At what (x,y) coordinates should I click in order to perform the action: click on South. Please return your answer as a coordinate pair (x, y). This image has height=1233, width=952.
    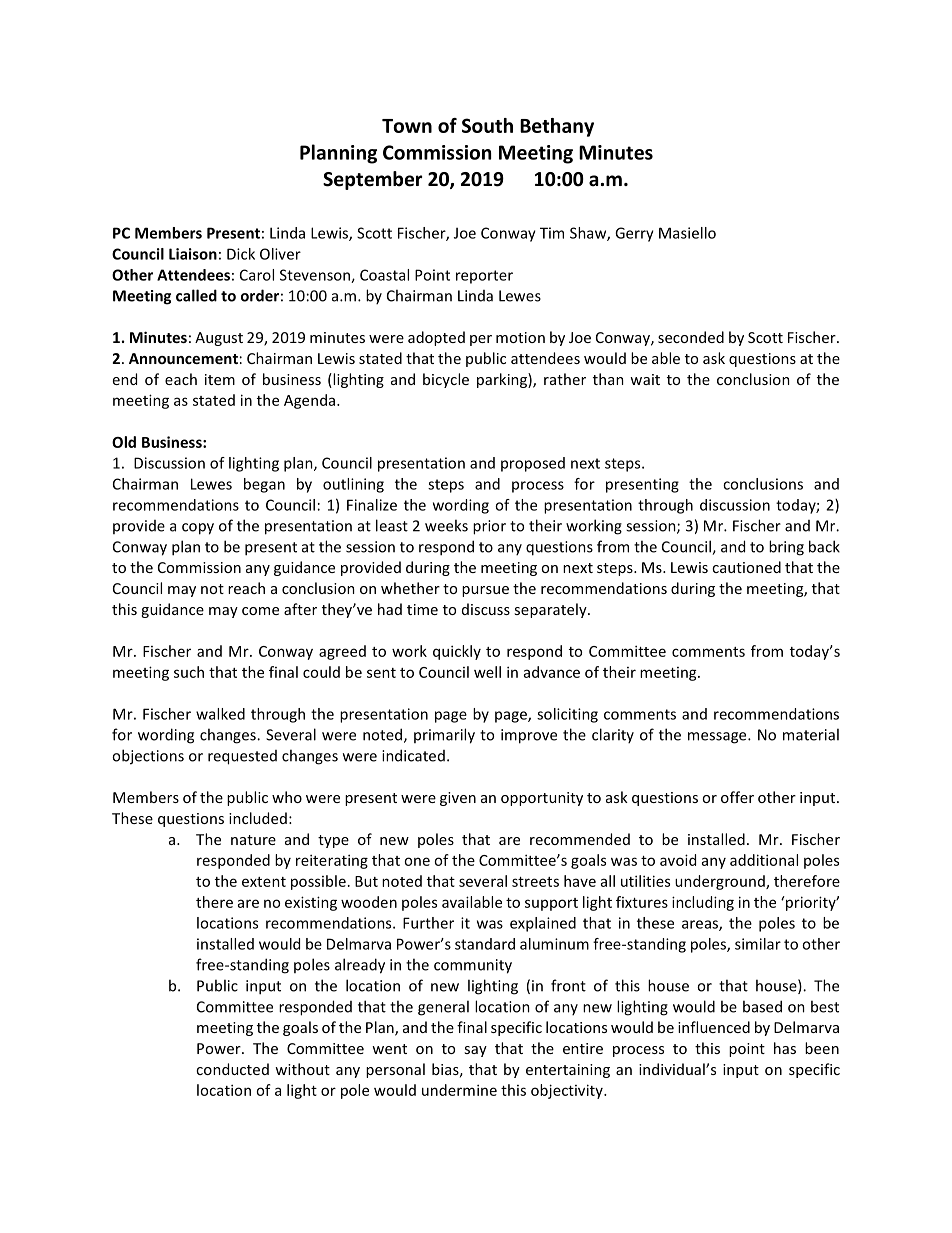
    Looking at the image, I should click on (487, 125).
